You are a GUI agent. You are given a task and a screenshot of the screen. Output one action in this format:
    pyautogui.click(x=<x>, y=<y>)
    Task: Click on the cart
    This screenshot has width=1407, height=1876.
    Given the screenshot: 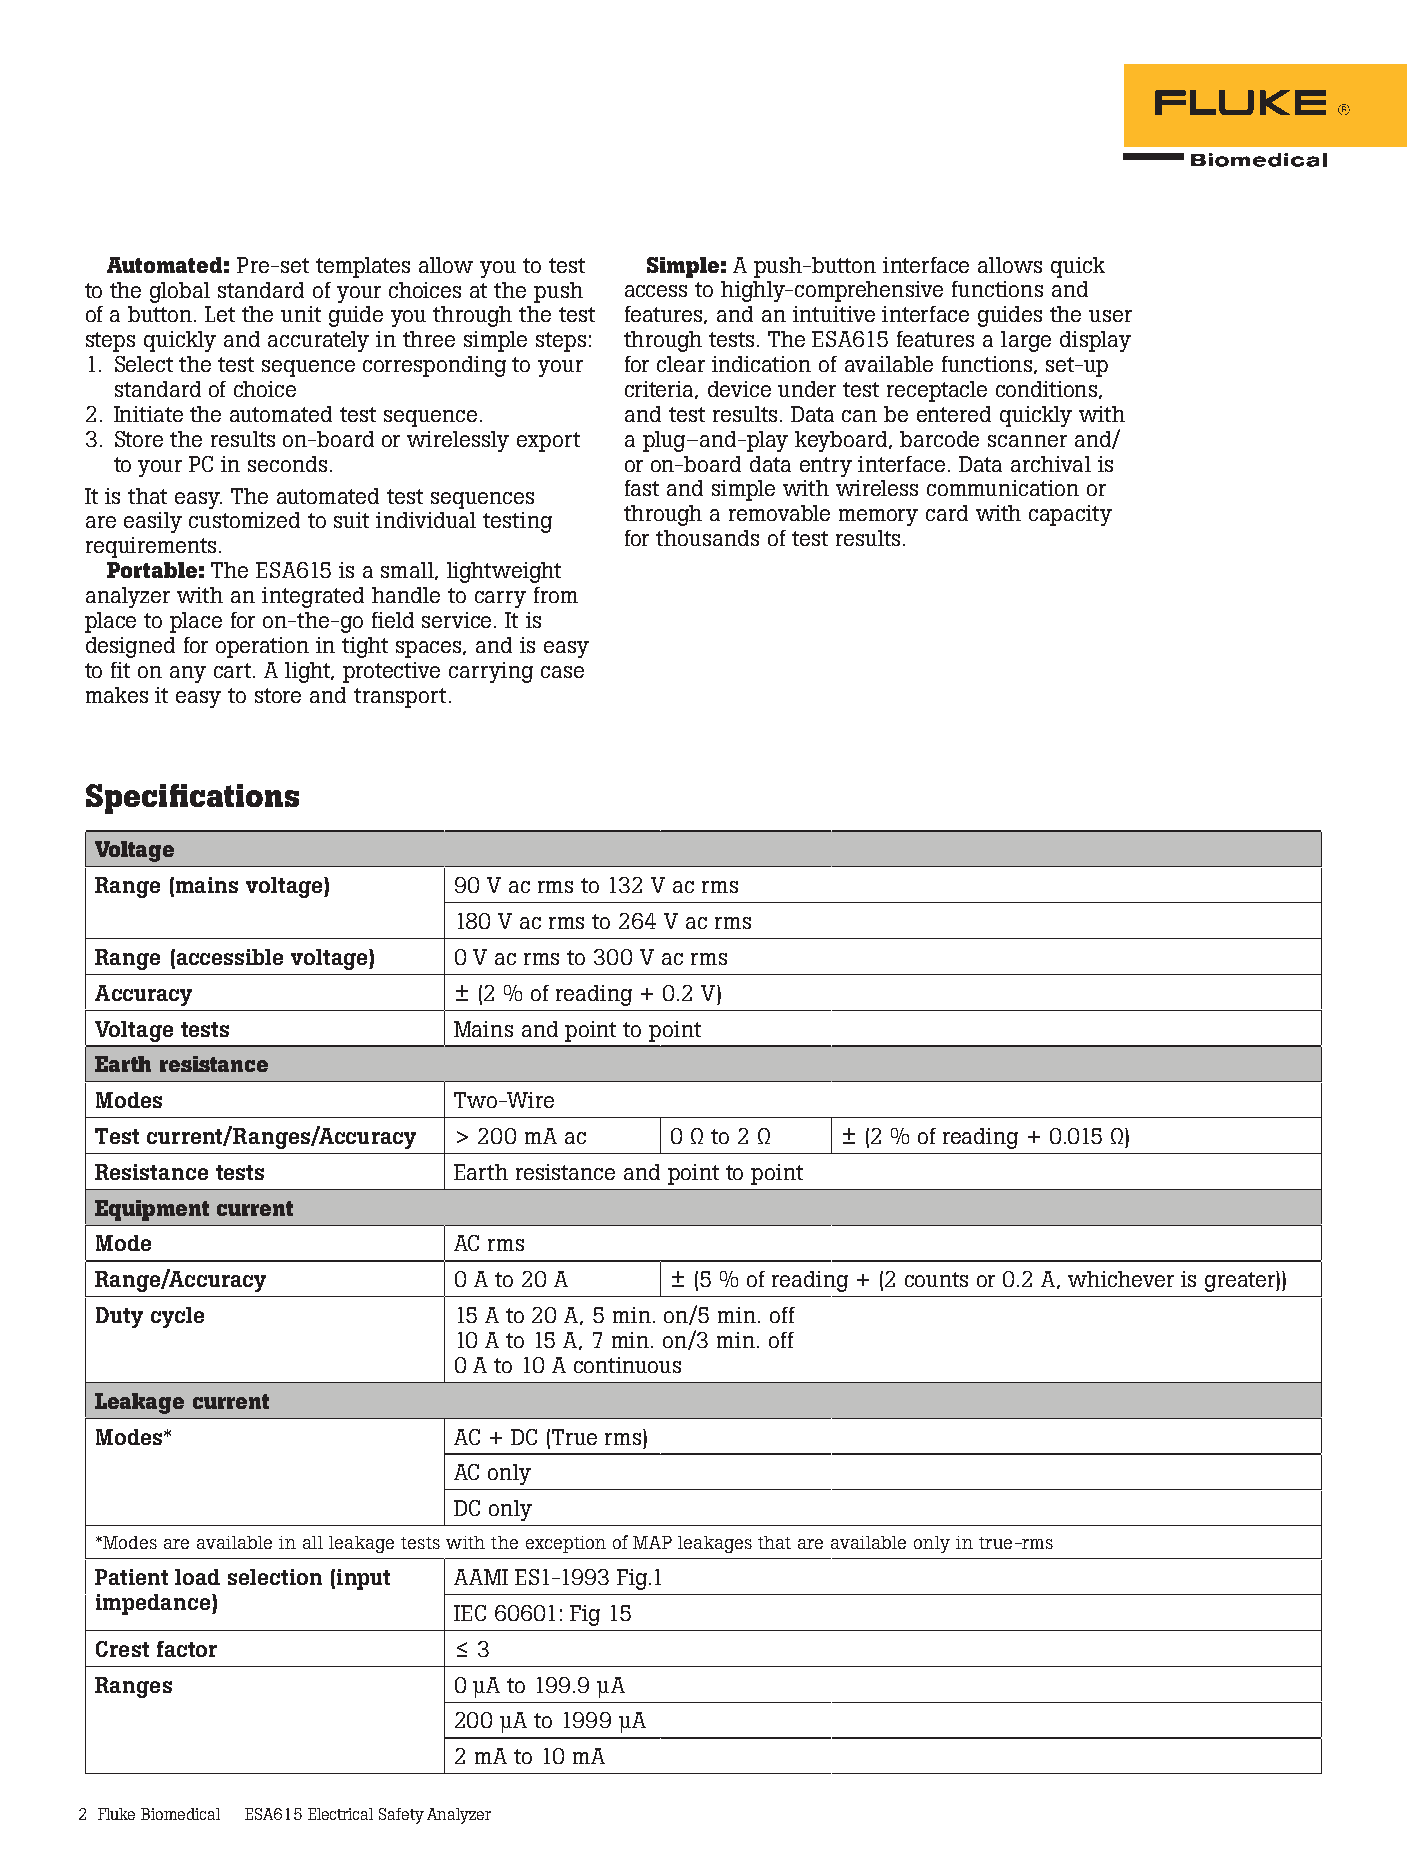 What is the action you would take?
    pyautogui.click(x=234, y=670)
